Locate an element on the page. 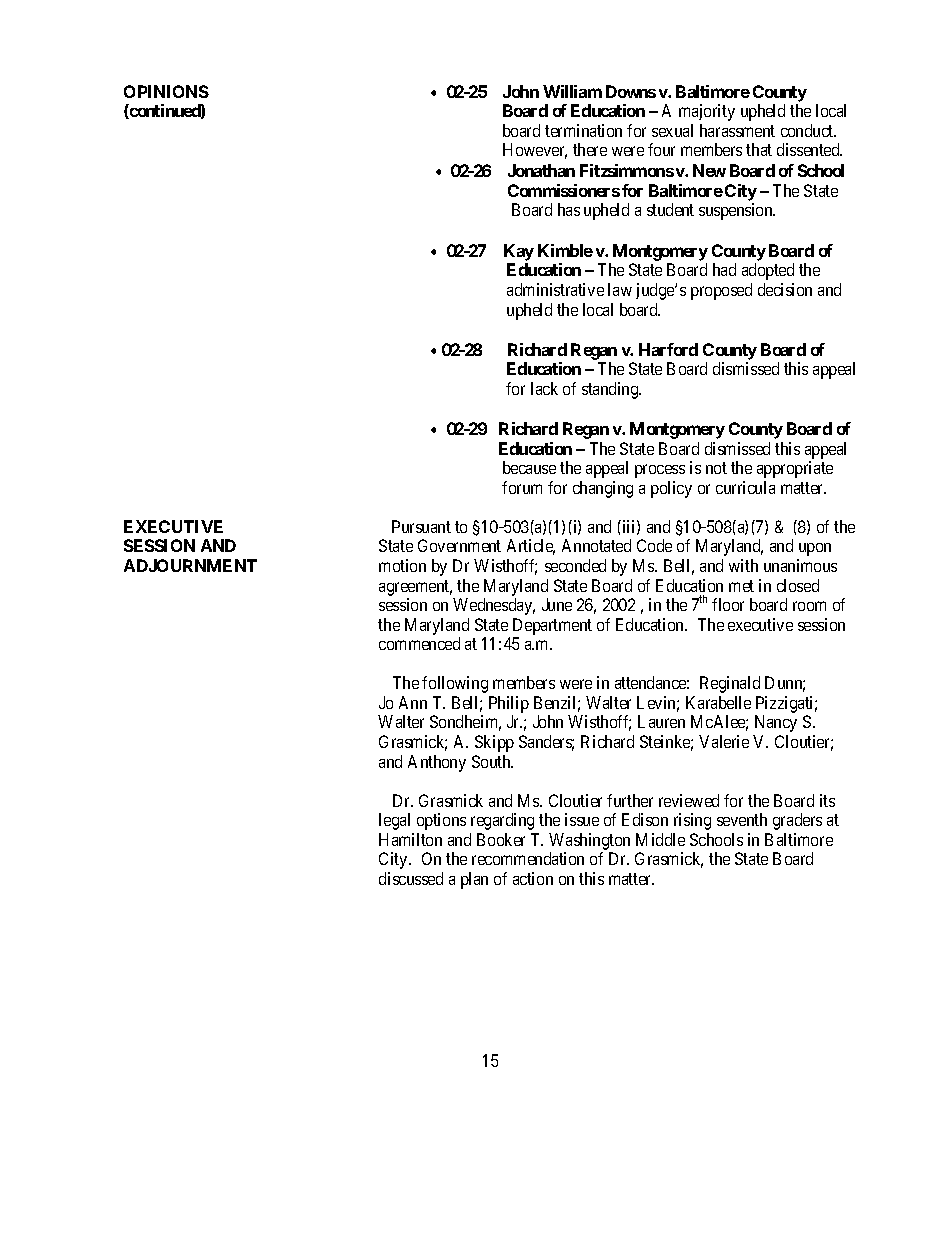 The height and width of the page is (1233, 952). Booker is located at coordinates (501, 839).
